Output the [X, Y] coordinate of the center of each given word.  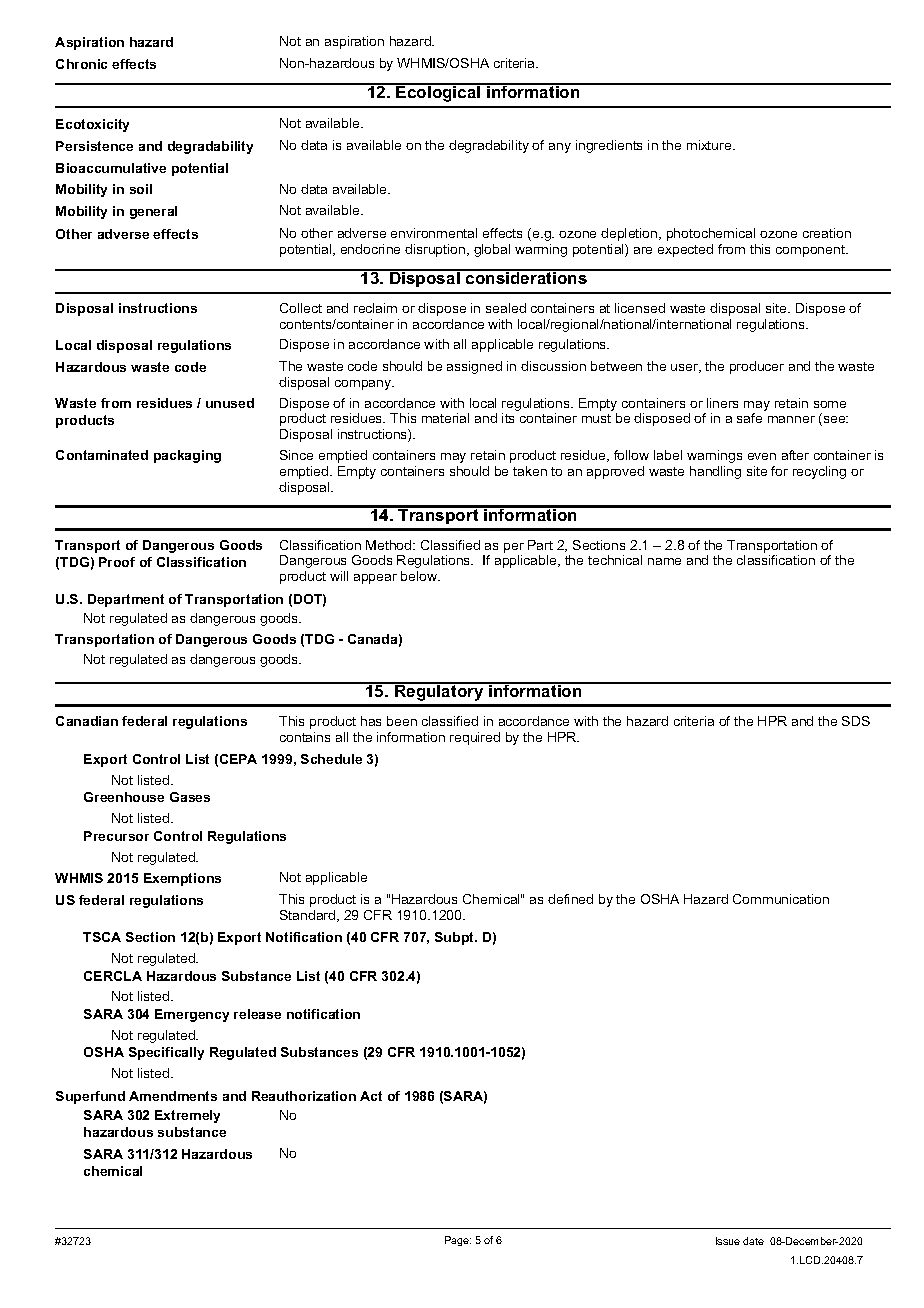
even [762, 456]
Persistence [94, 146]
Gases [190, 797]
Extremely [187, 1116]
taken [530, 471]
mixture [710, 145]
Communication [781, 899]
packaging [187, 456]
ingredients [609, 146]
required [475, 738]
